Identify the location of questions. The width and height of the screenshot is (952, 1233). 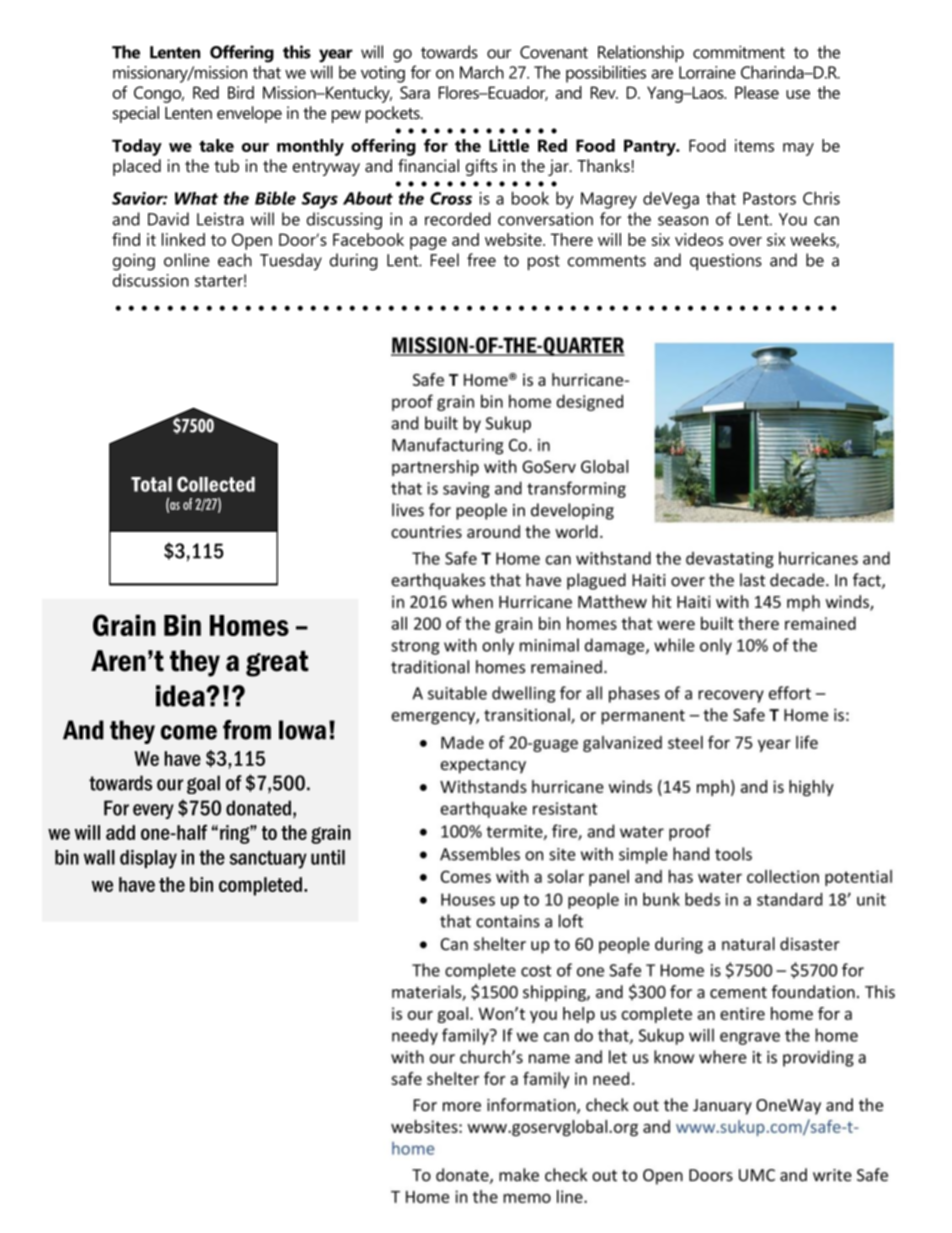
(726, 262).
